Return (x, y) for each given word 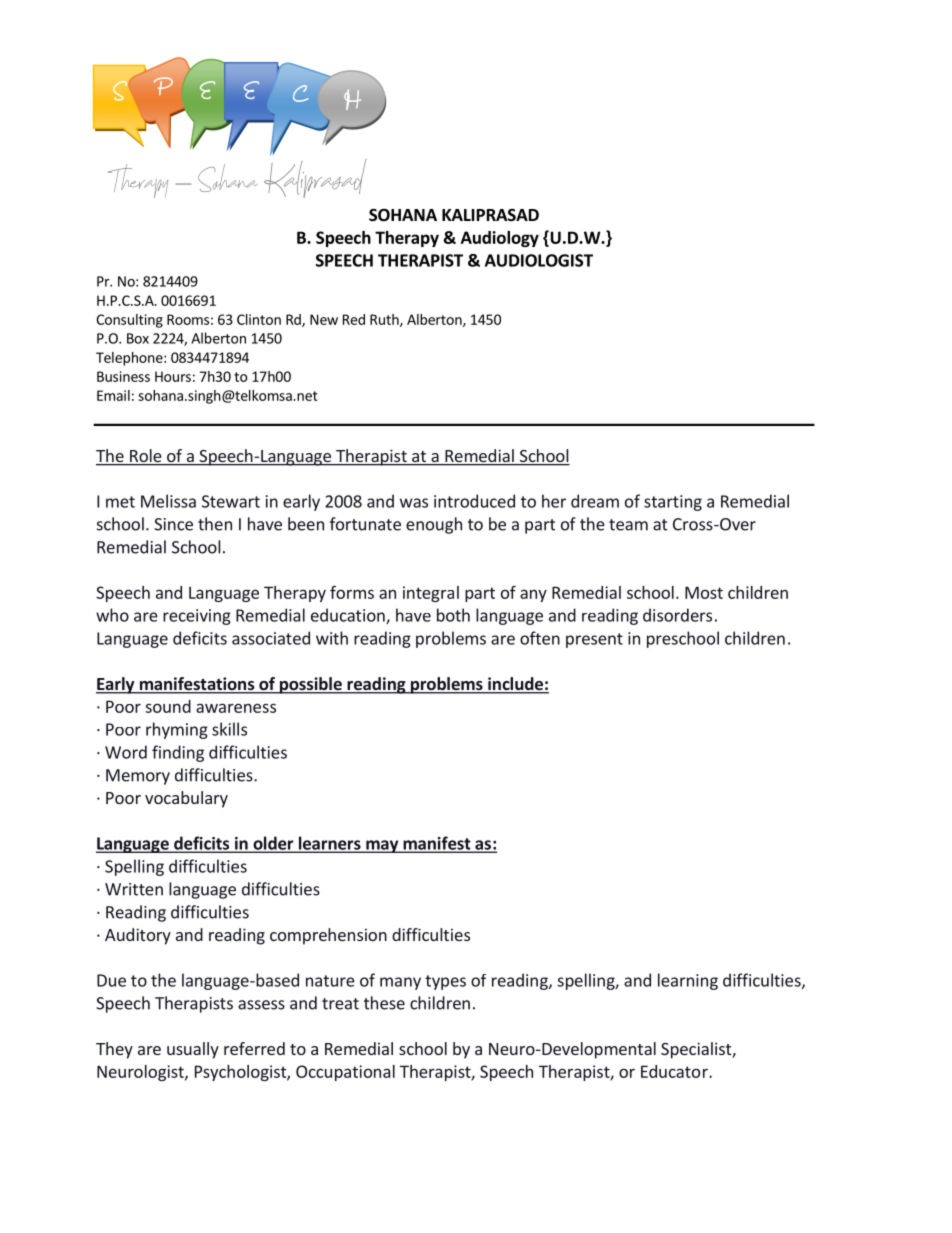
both (453, 615)
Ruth (385, 320)
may (382, 846)
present (594, 640)
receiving (197, 617)
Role (146, 457)
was (414, 503)
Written (134, 889)
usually (193, 1050)
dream (595, 501)
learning (688, 981)
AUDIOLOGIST (539, 260)
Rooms (188, 319)
